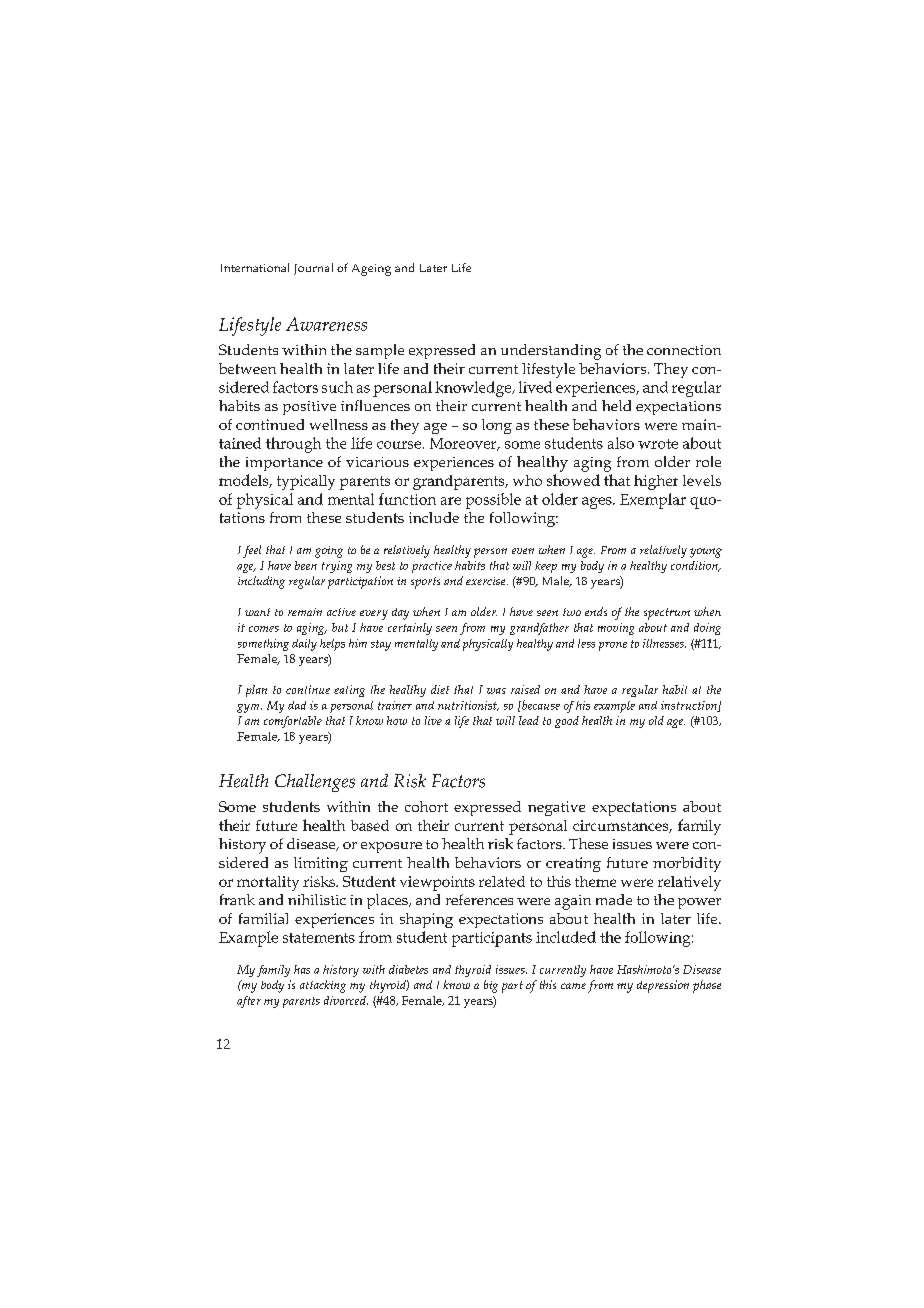 The width and height of the document is (924, 1308). I want to click on connection, so click(684, 350).
